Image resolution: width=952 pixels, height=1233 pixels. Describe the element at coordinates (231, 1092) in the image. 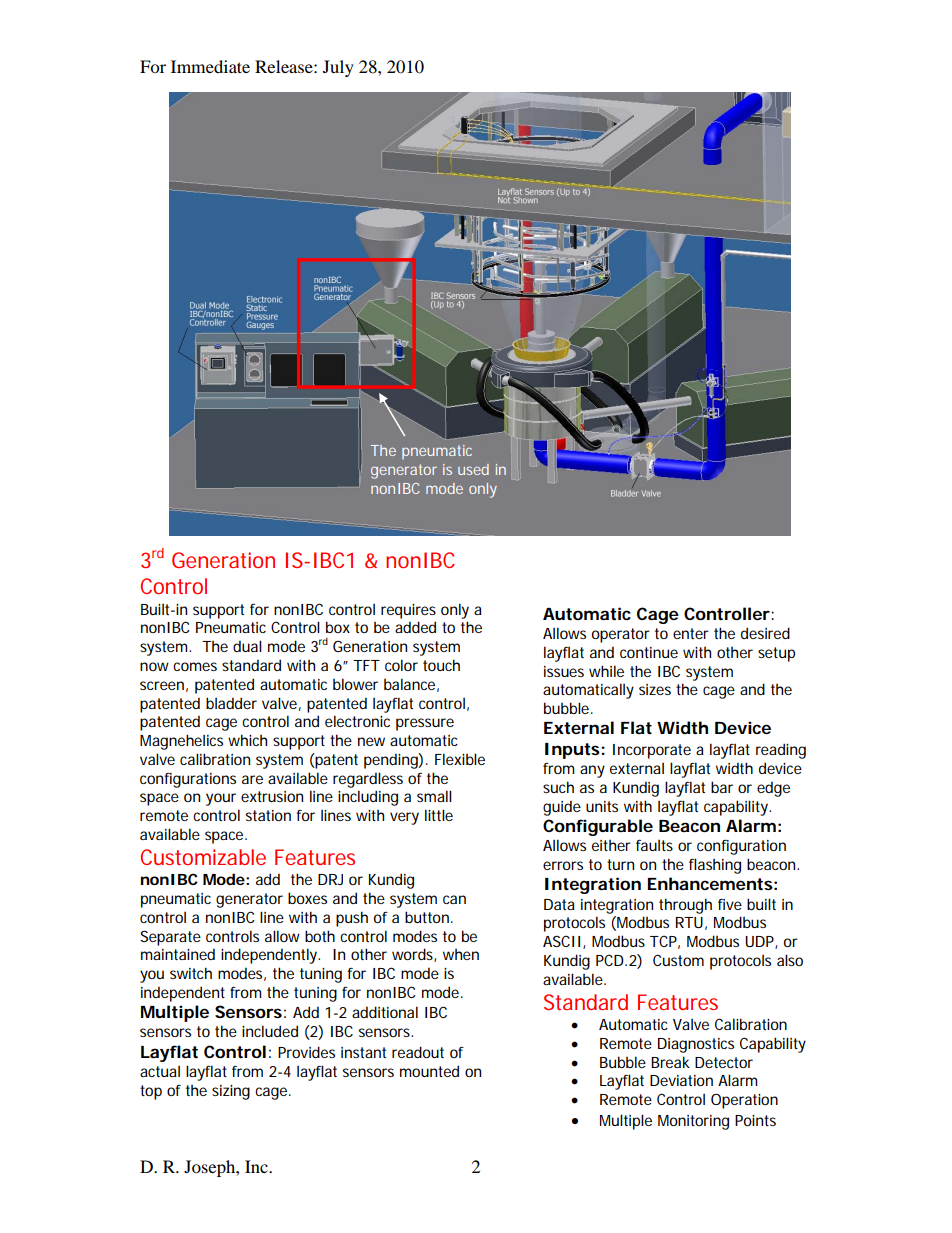

I see `sizing` at that location.
